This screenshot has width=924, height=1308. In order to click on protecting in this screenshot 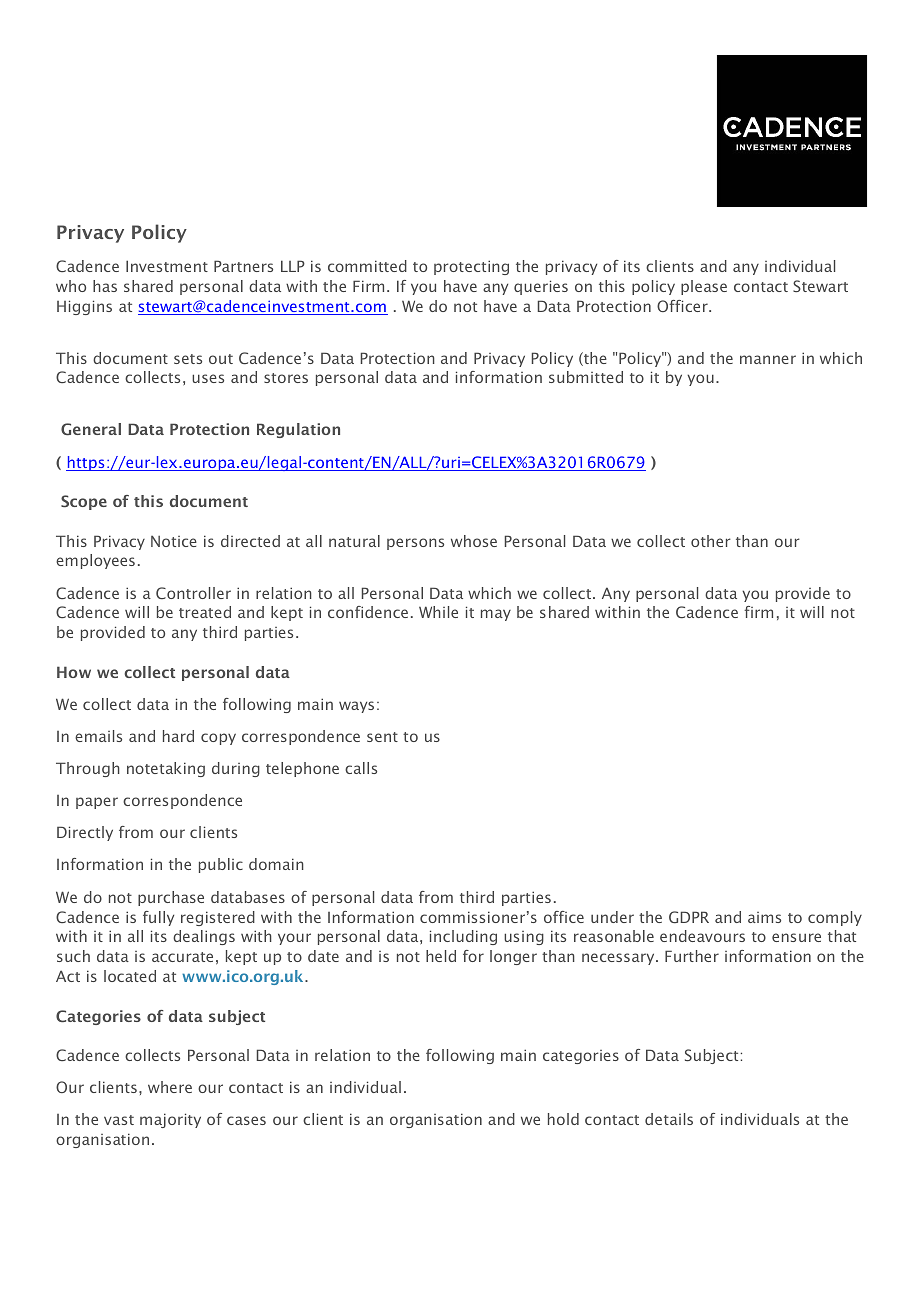, I will do `click(471, 267)`.
